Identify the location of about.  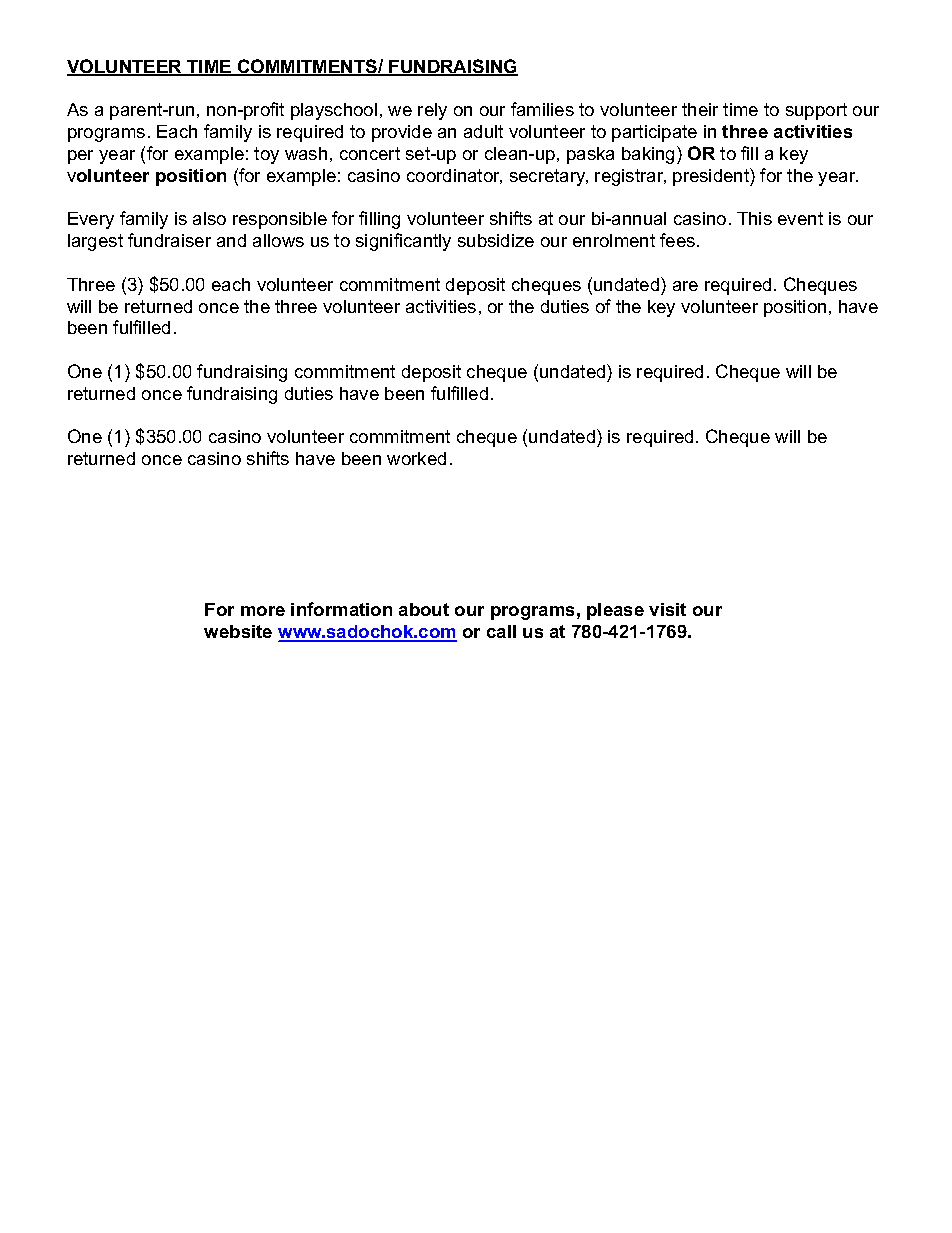
(424, 609).
